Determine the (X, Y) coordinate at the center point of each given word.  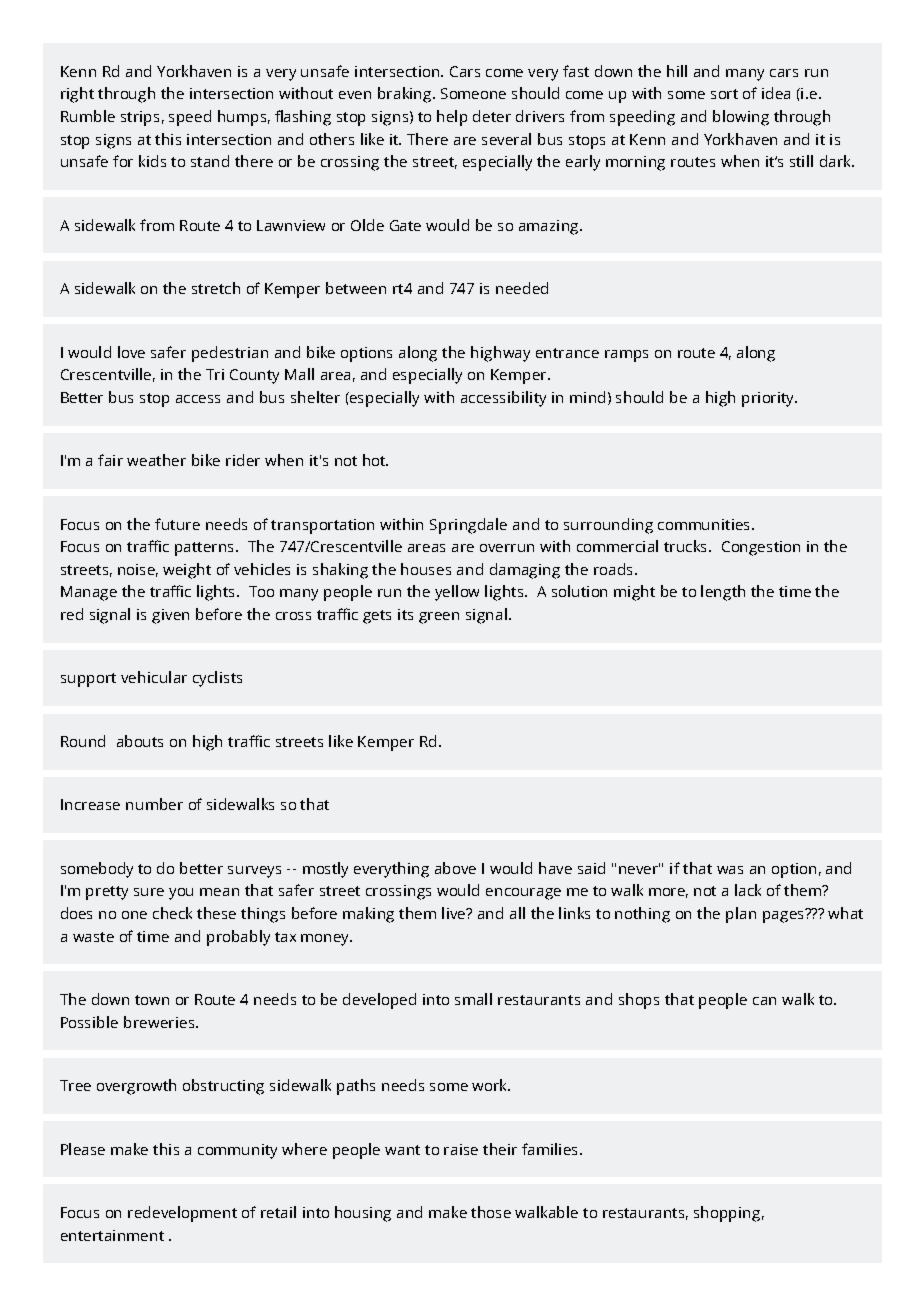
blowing (741, 118)
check (172, 913)
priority (769, 399)
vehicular (154, 677)
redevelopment (182, 1214)
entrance (567, 353)
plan (741, 915)
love (131, 352)
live (455, 913)
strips (140, 118)
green (439, 618)
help (452, 118)
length (723, 593)
